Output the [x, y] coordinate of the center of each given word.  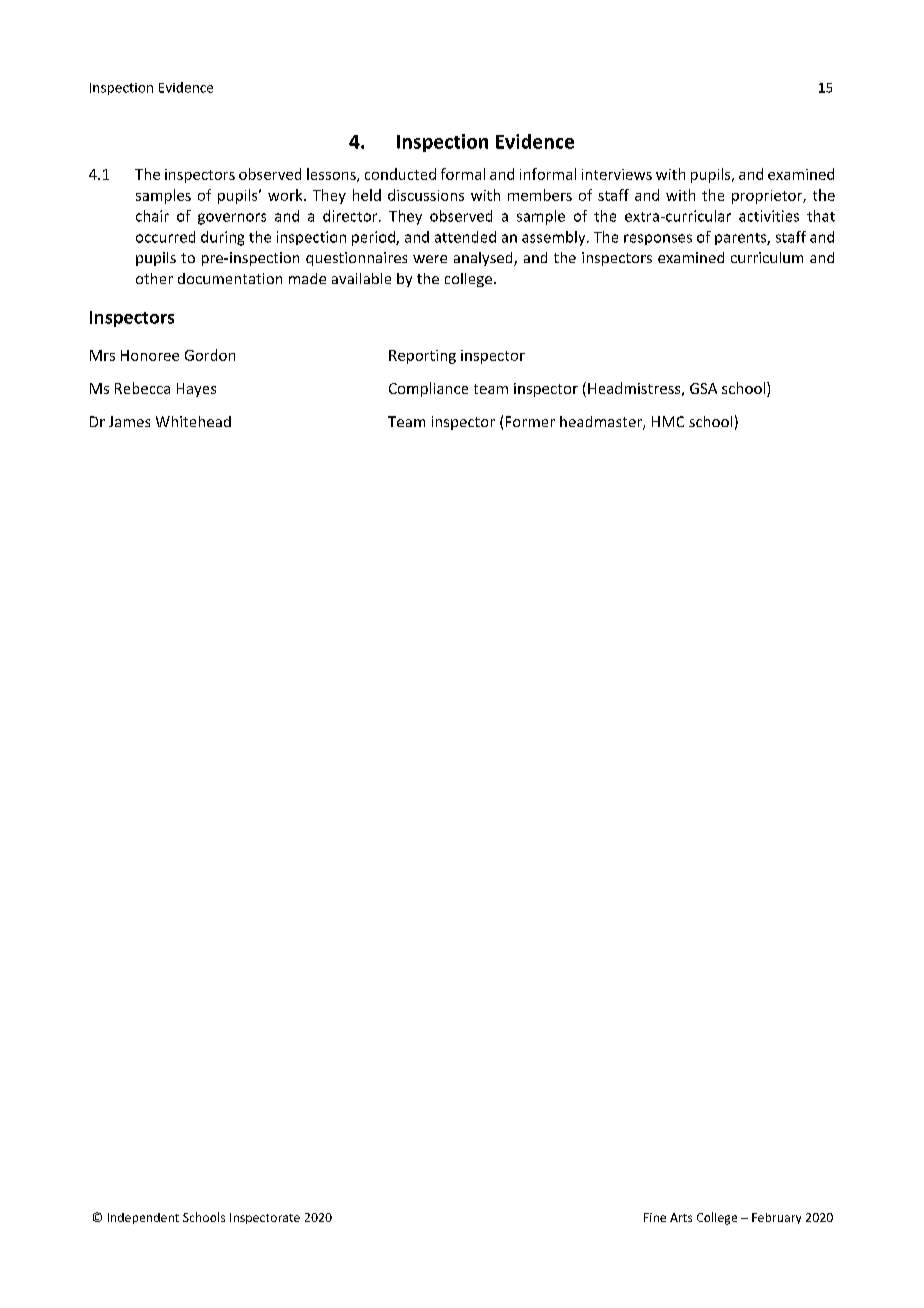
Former [530, 421]
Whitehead [193, 421]
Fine [655, 1217]
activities [769, 216]
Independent [143, 1218]
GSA [703, 388]
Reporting [422, 357]
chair [152, 216]
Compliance [428, 389]
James [129, 421]
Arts [681, 1217]
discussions [426, 195]
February [776, 1218]
